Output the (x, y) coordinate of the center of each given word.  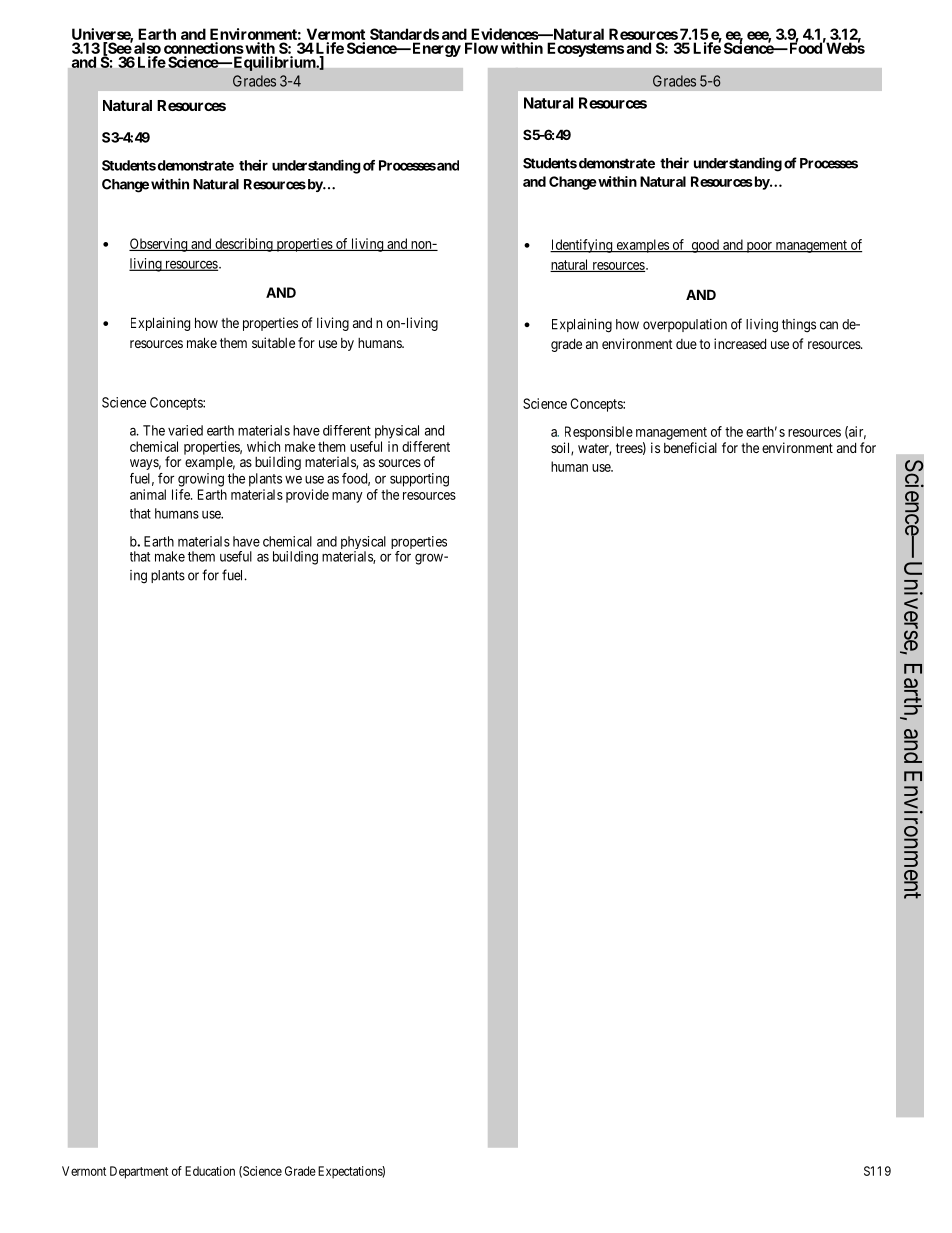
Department (139, 1172)
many (347, 497)
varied (185, 430)
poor (759, 247)
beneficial (690, 447)
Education (210, 1171)
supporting (419, 480)
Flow (481, 48)
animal (148, 494)
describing (244, 245)
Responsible (599, 433)
